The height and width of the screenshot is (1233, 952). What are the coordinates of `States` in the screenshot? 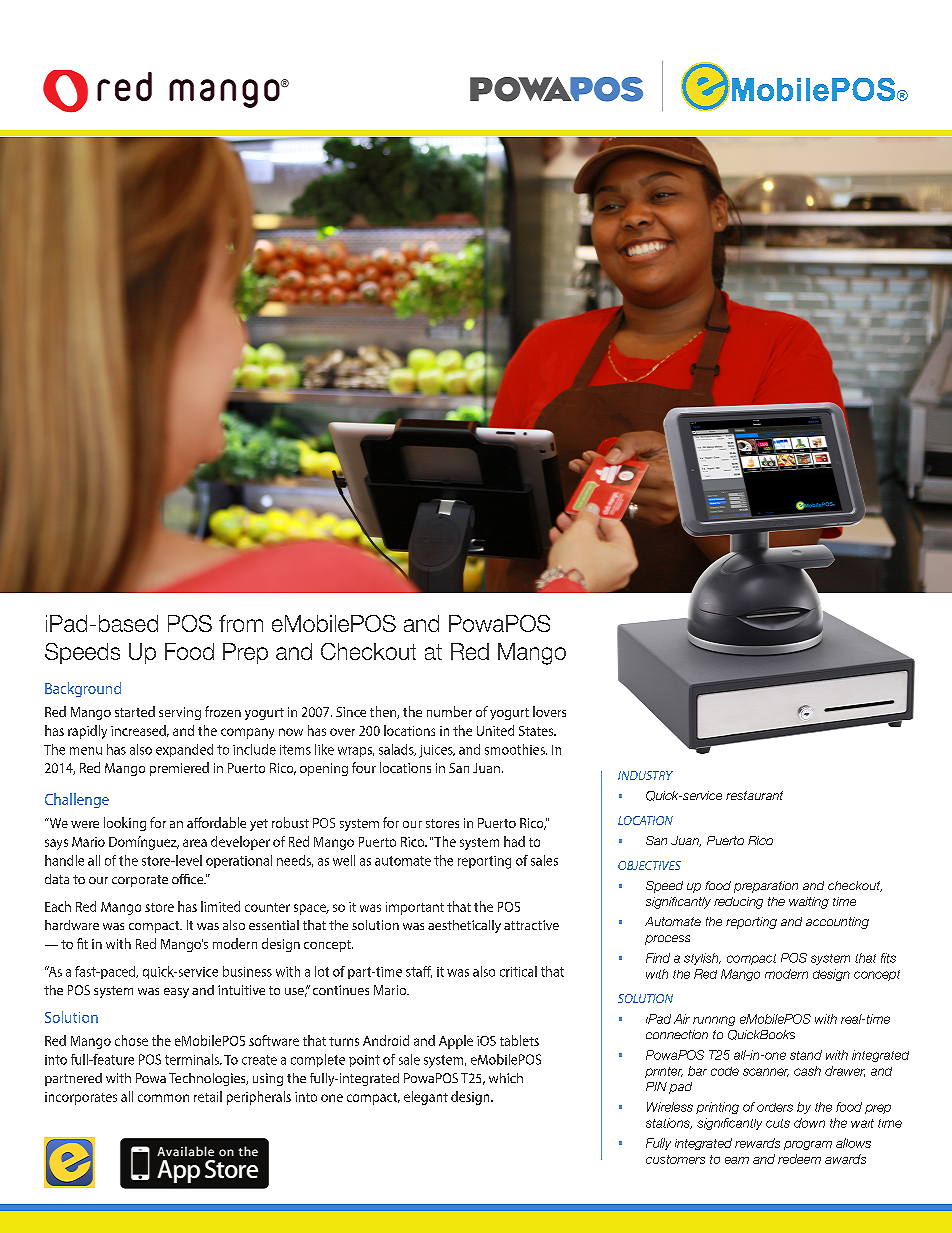 It's located at (537, 731).
